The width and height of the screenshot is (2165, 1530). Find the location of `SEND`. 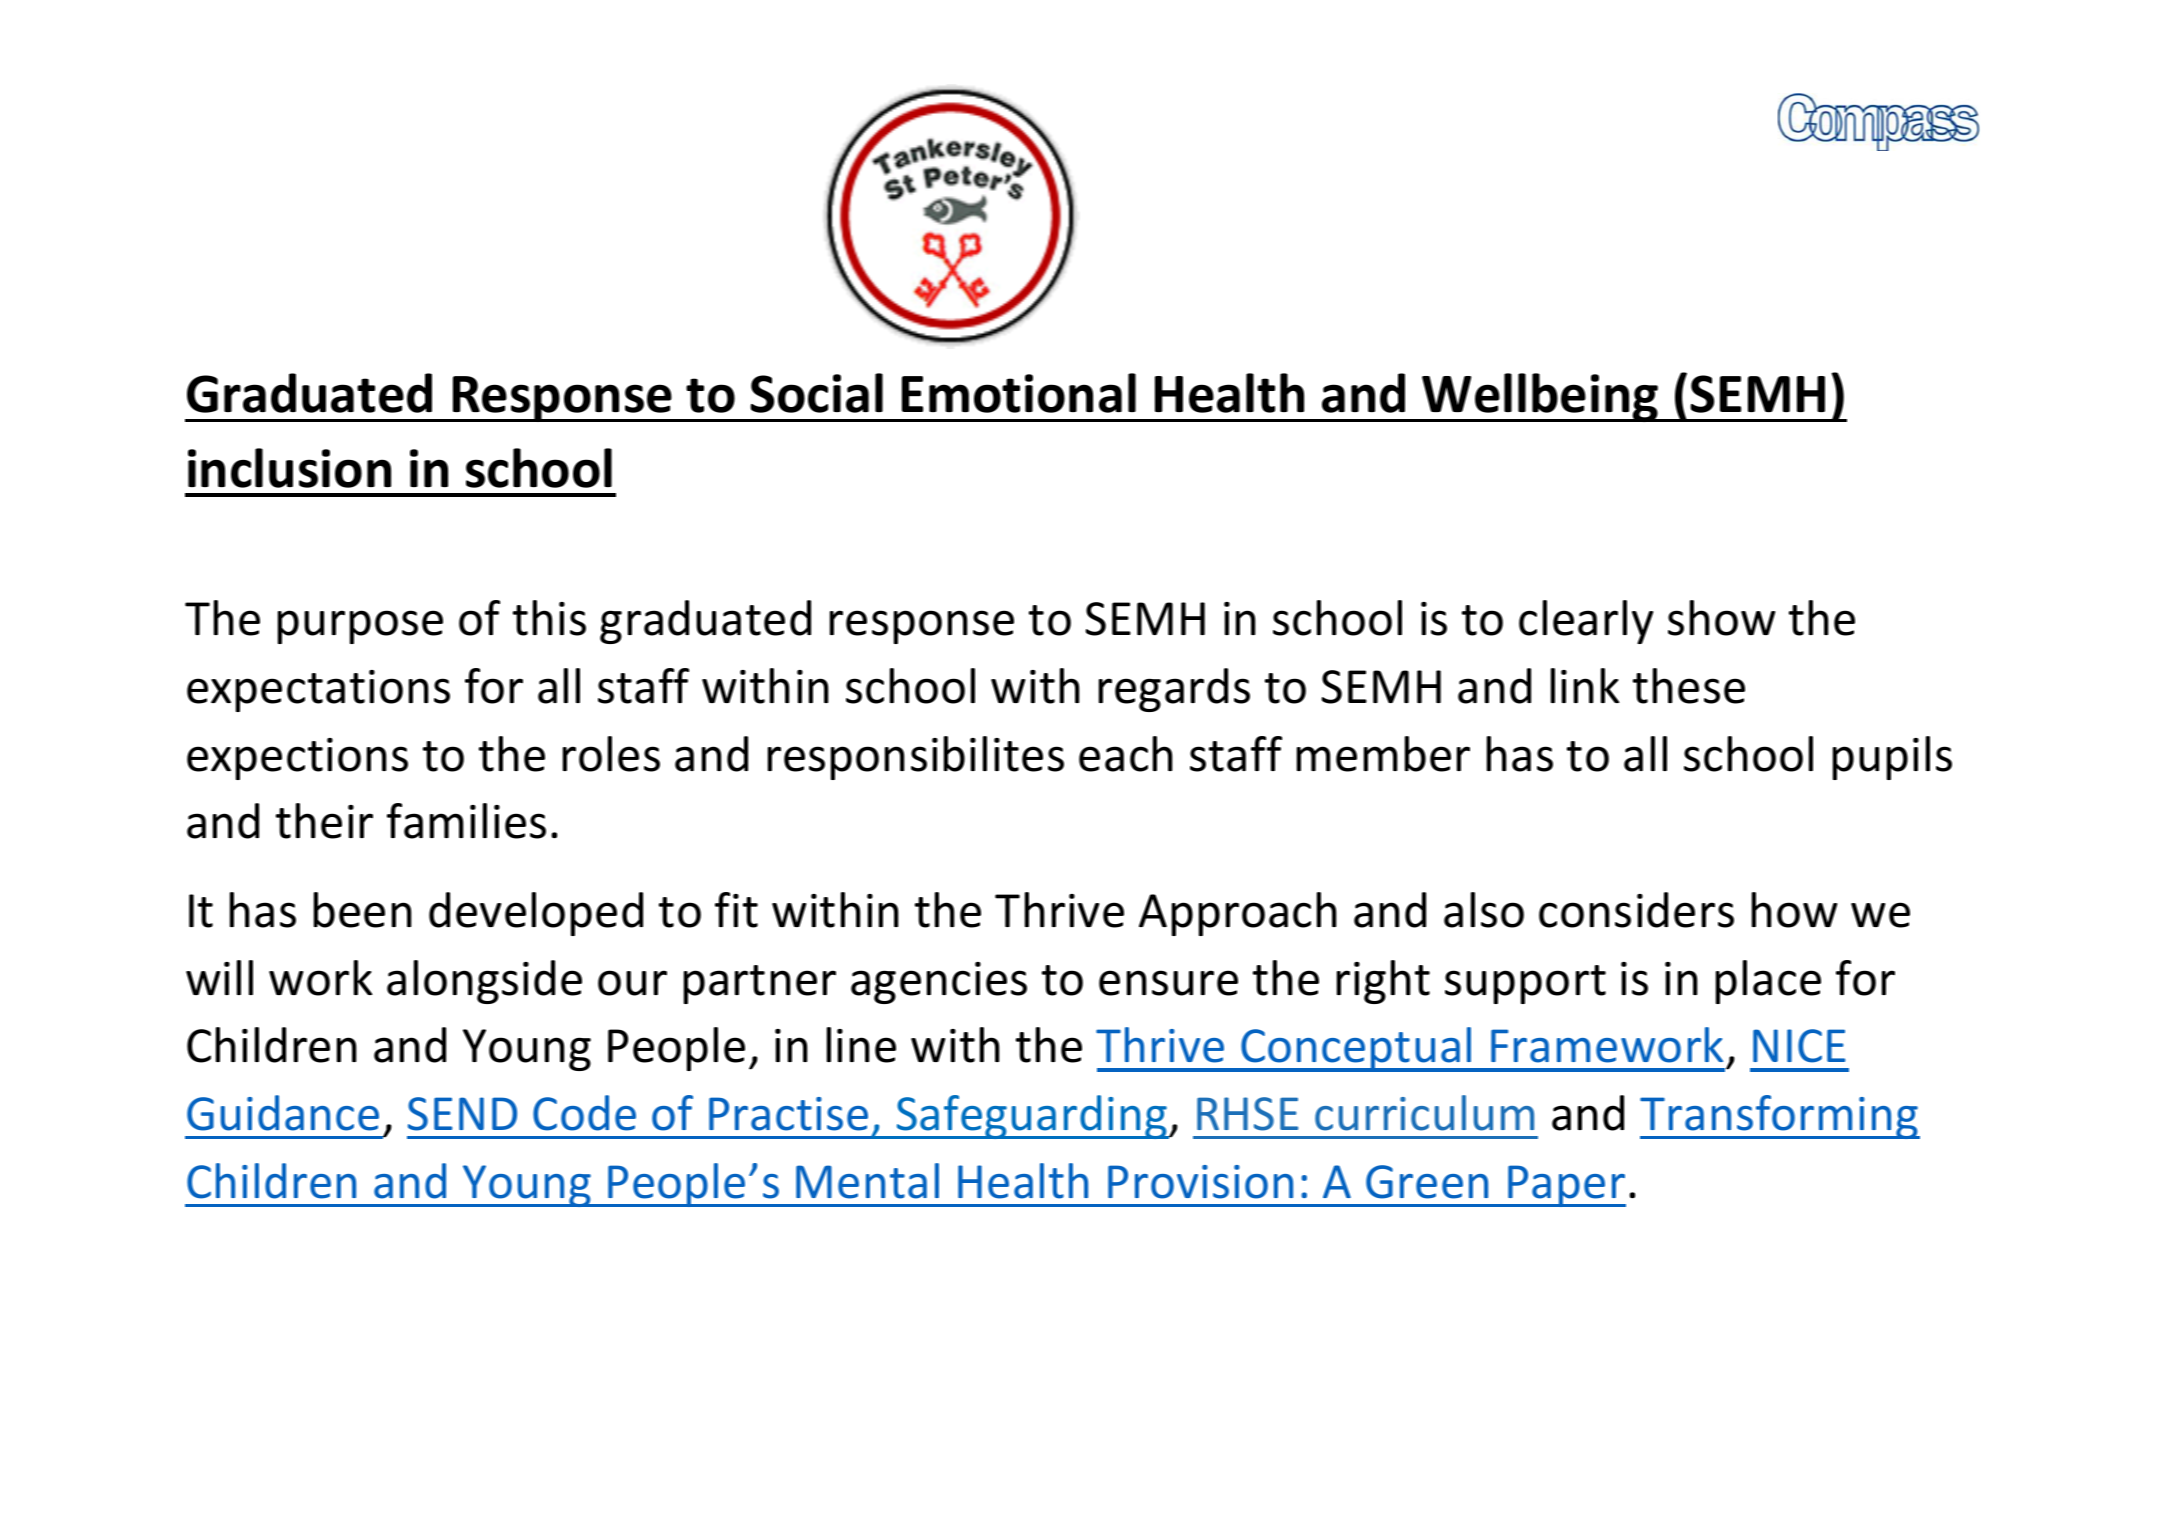

SEND is located at coordinates (462, 1114).
